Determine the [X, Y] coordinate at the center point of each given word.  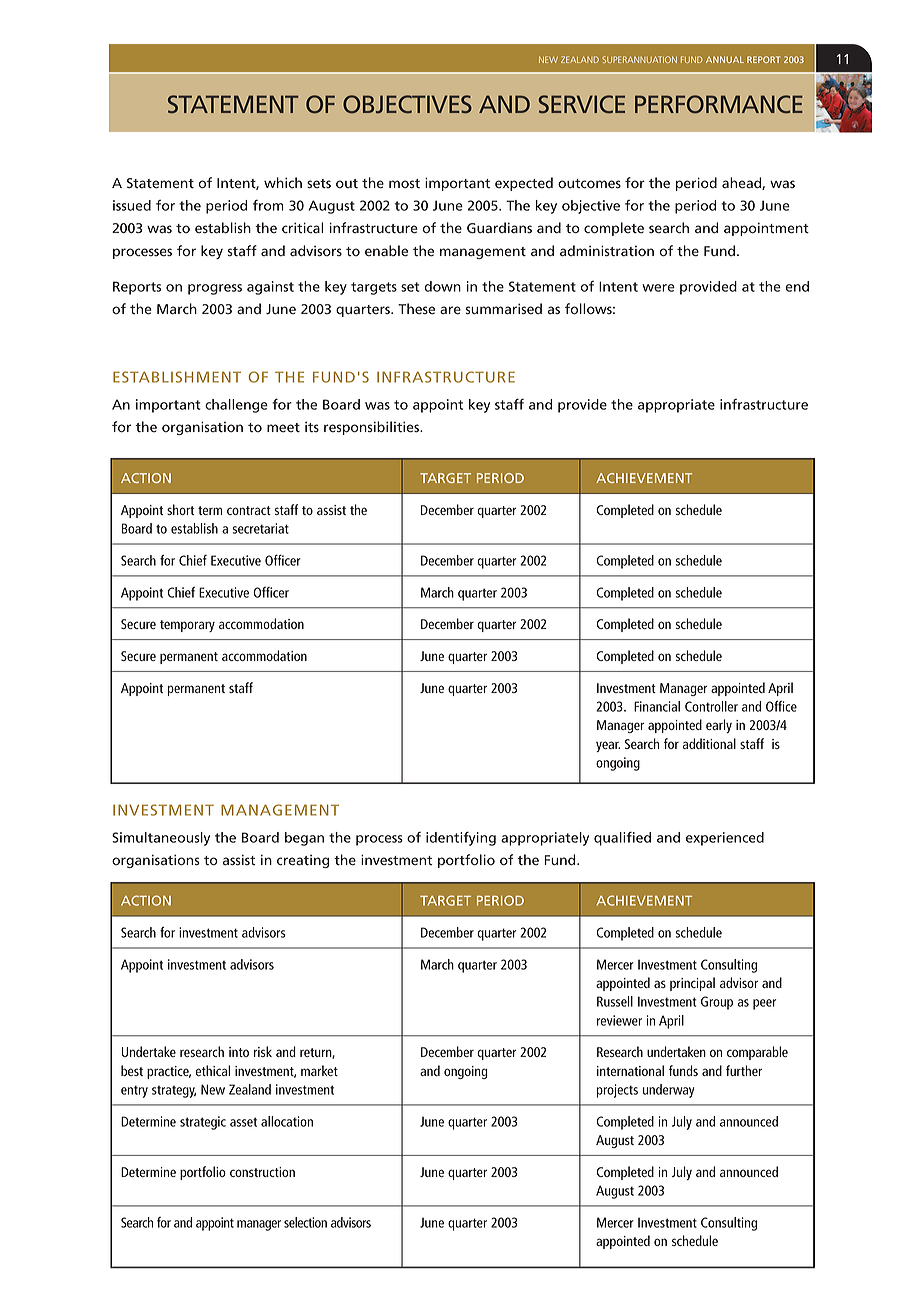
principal [692, 984]
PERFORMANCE [719, 104]
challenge [236, 406]
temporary [187, 626]
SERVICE [582, 104]
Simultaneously [161, 839]
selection [305, 1222]
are [450, 310]
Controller [711, 706]
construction [262, 1172]
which [283, 183]
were [658, 288]
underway [669, 1091]
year [608, 746]
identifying [461, 839]
